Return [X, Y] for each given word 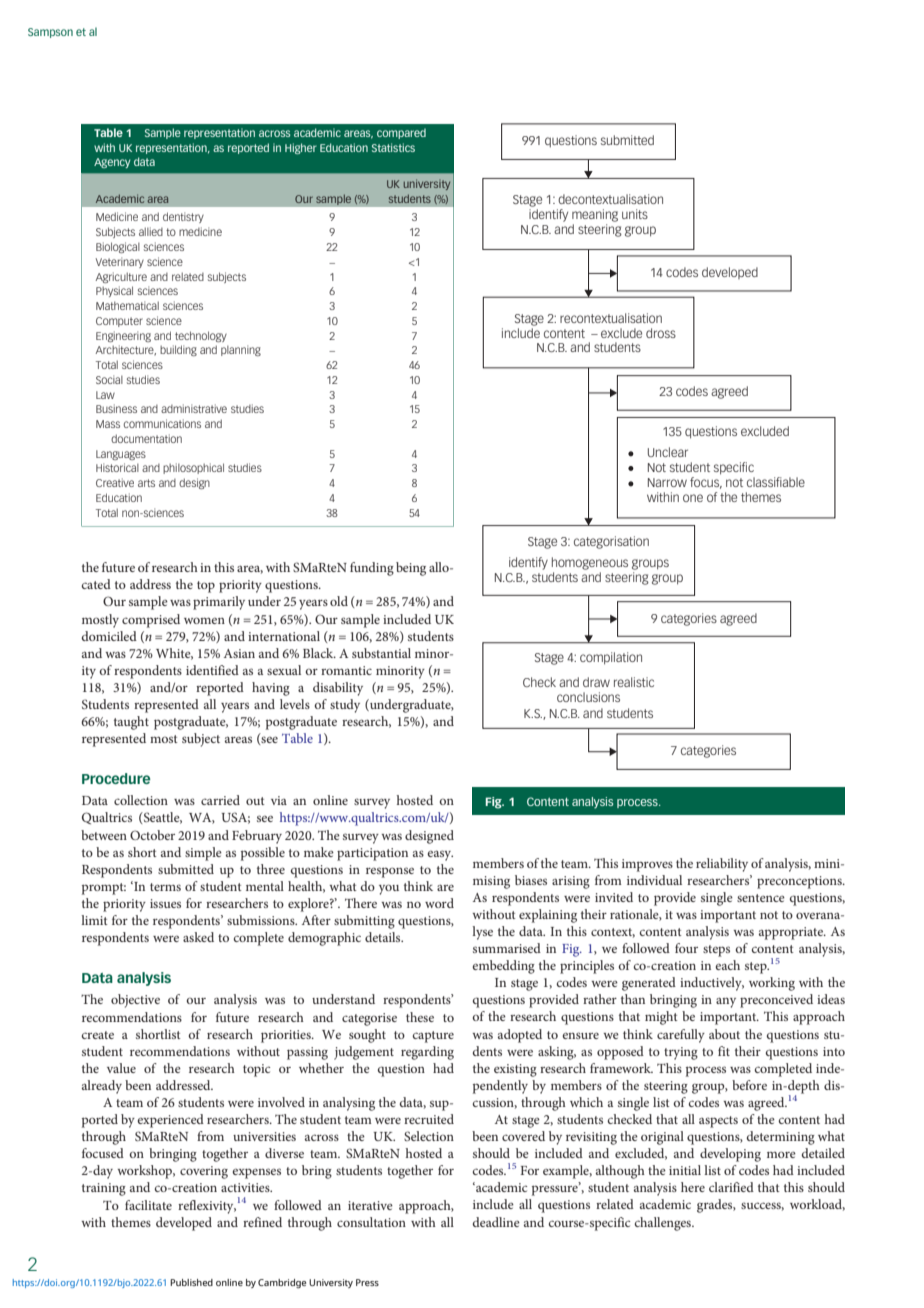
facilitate [148, 1205]
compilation [611, 658]
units [635, 214]
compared [401, 134]
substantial [381, 653]
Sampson [50, 33]
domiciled [109, 636]
